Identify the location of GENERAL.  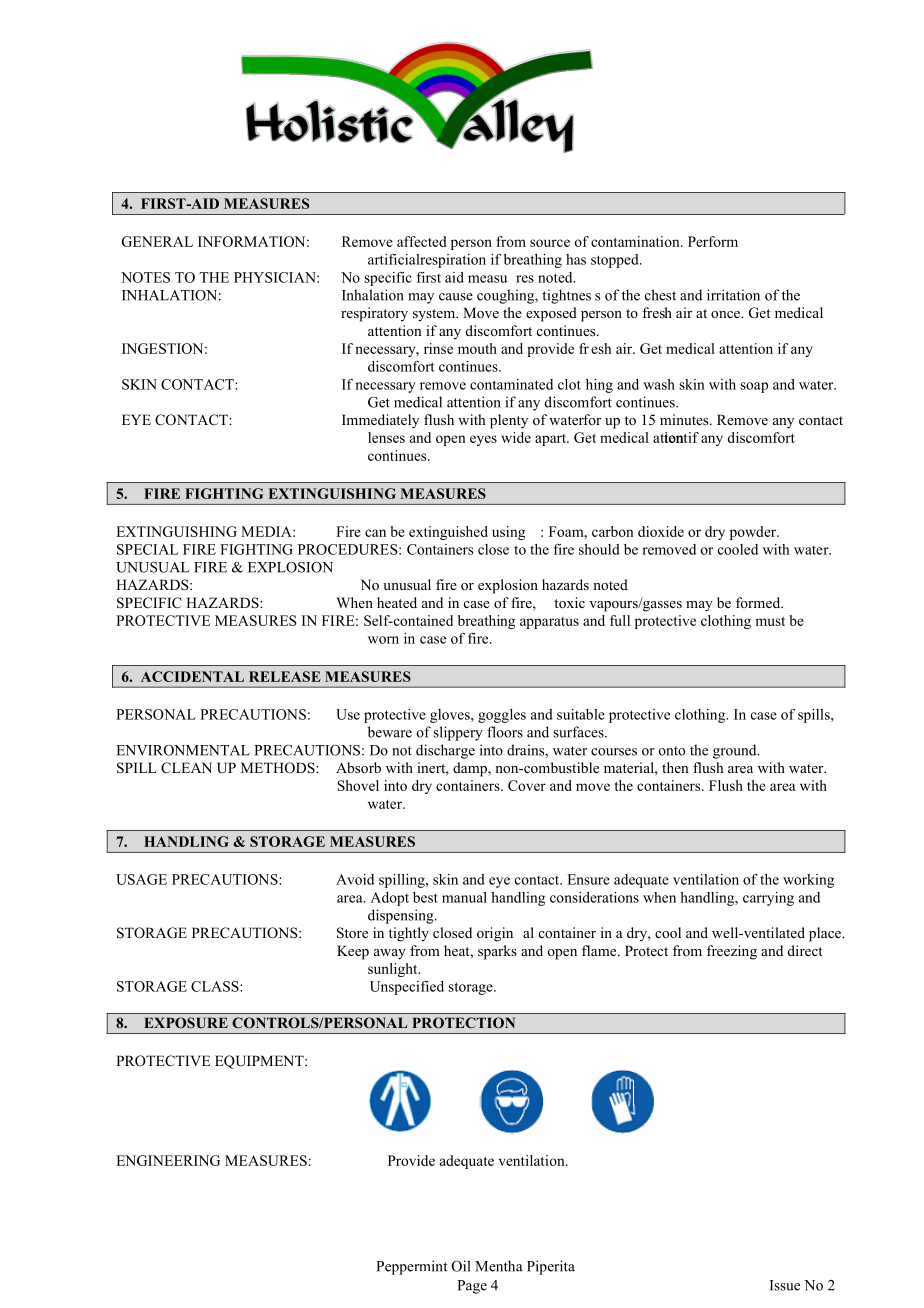
(157, 241).
